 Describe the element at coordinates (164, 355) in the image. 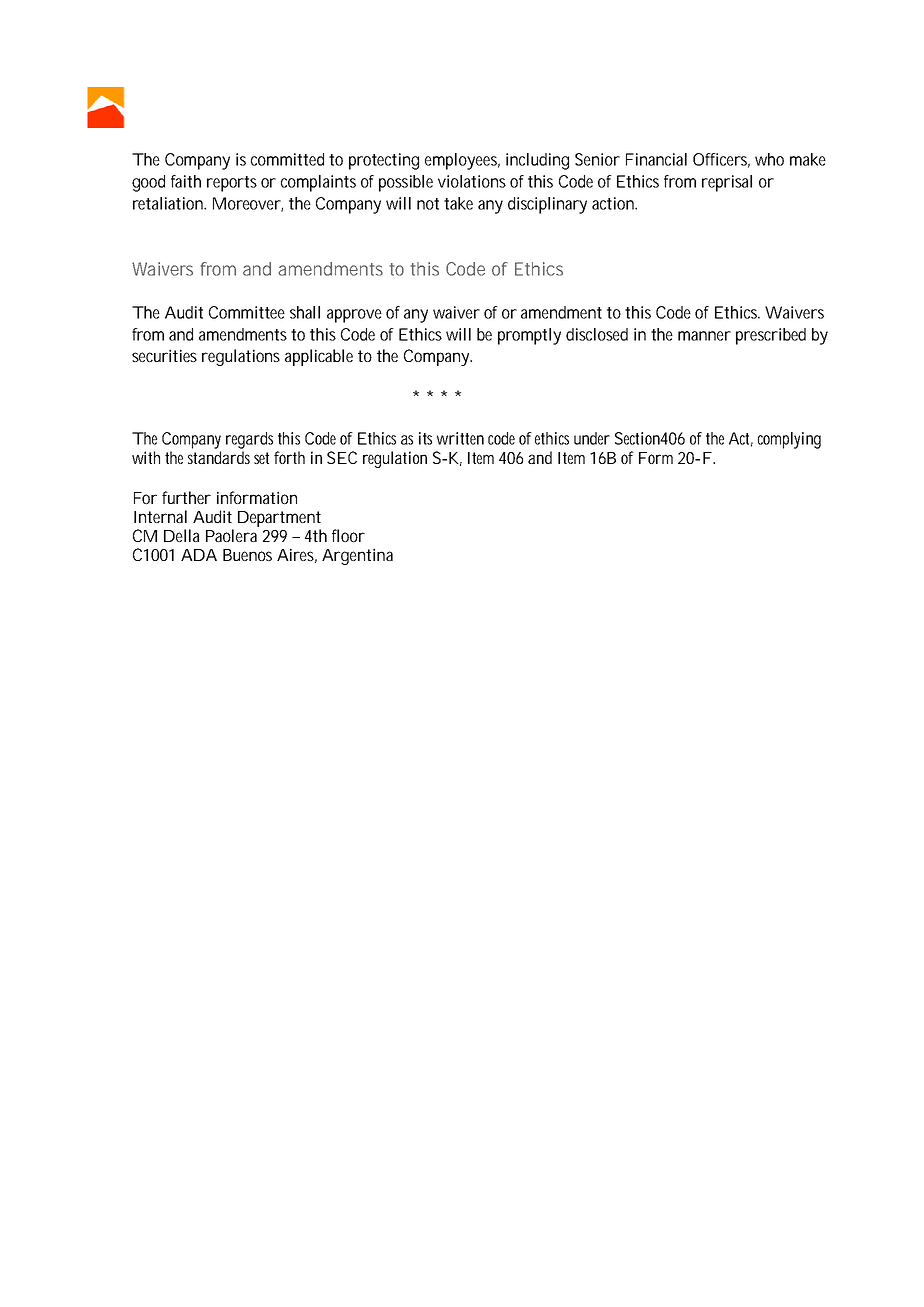

I see `securities` at that location.
